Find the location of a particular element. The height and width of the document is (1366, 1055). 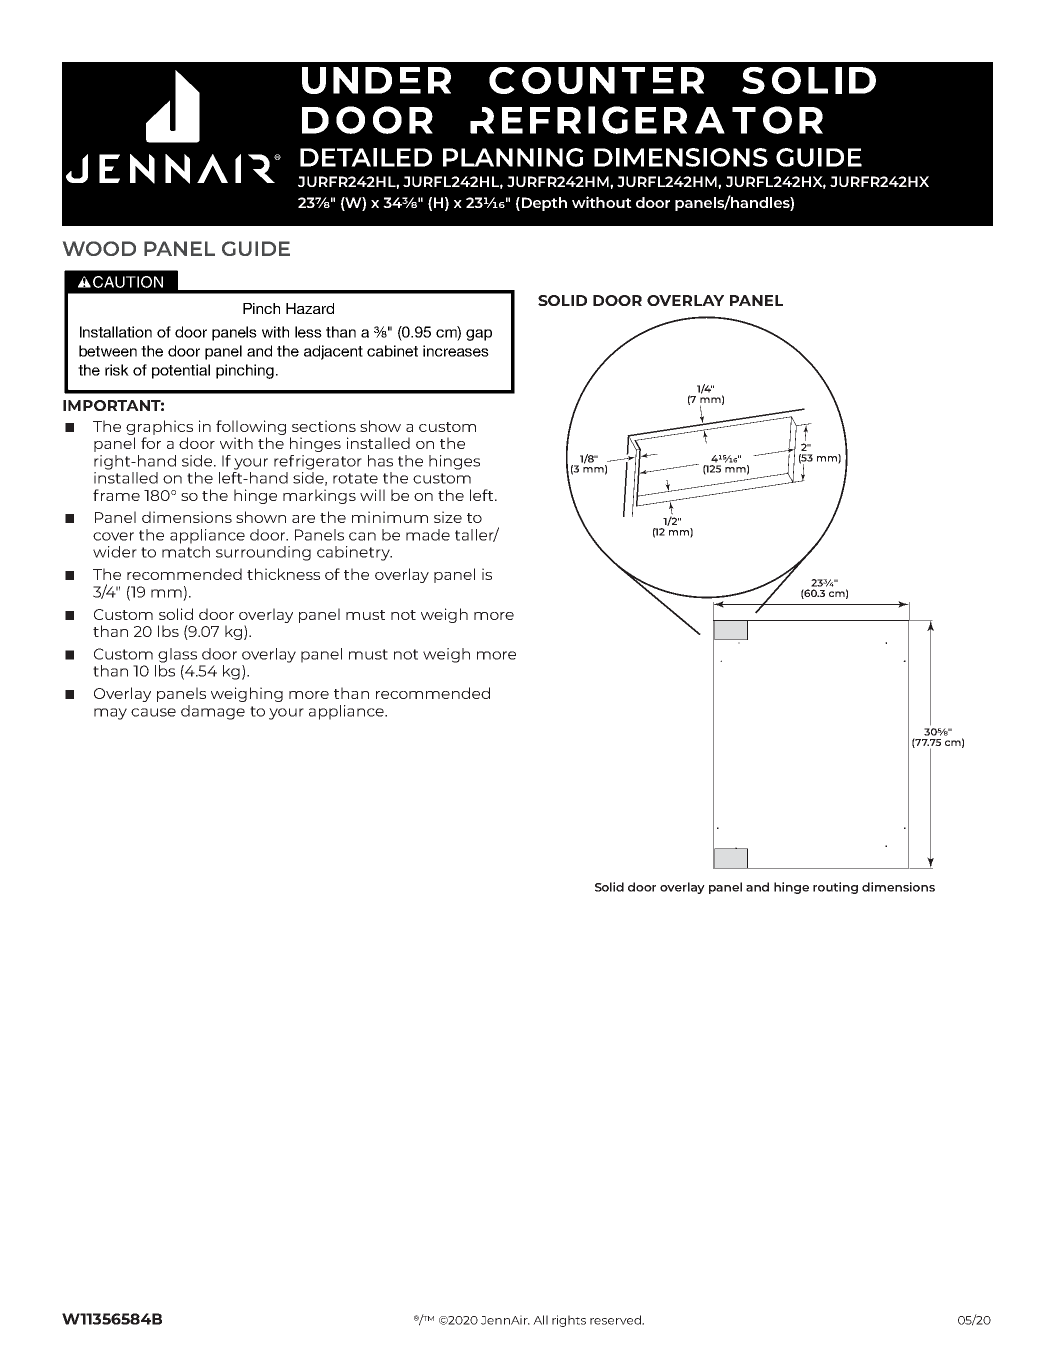

may is located at coordinates (110, 714).
